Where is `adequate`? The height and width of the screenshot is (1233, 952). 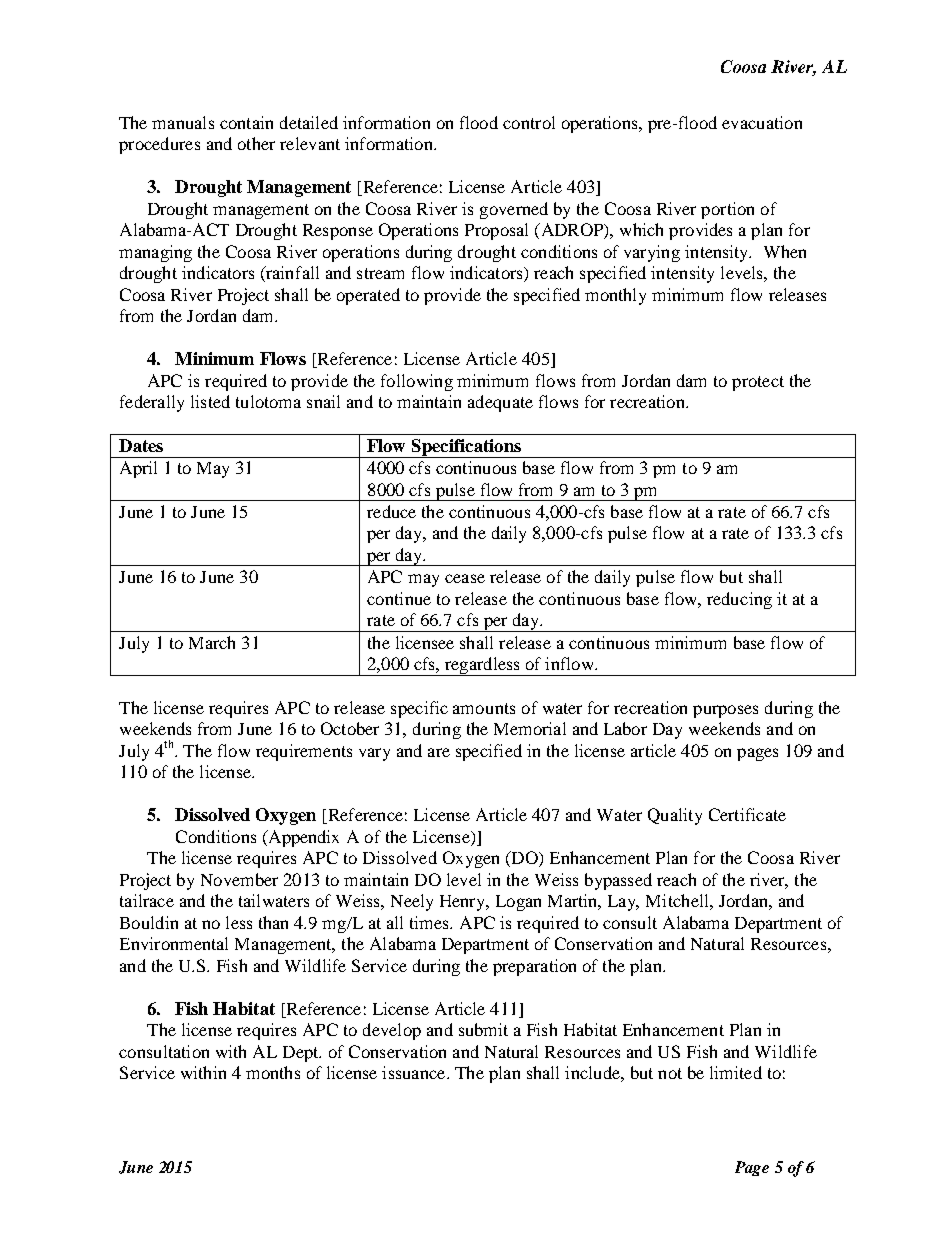 adequate is located at coordinates (500, 403).
